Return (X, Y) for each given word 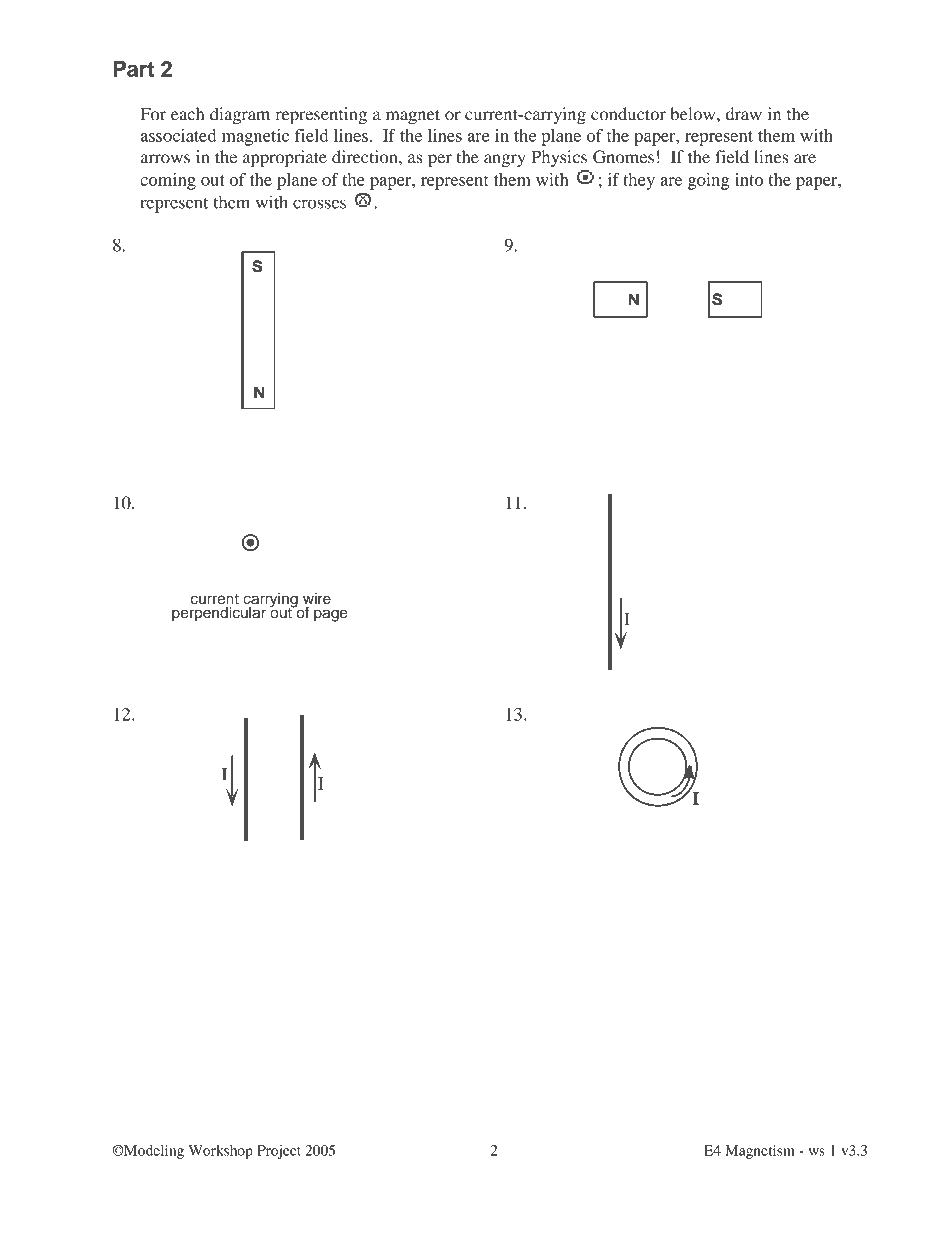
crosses (319, 204)
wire (317, 600)
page (331, 615)
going (708, 181)
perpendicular (219, 613)
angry (505, 160)
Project (279, 1152)
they (639, 181)
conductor (628, 114)
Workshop (220, 1152)
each (187, 114)
